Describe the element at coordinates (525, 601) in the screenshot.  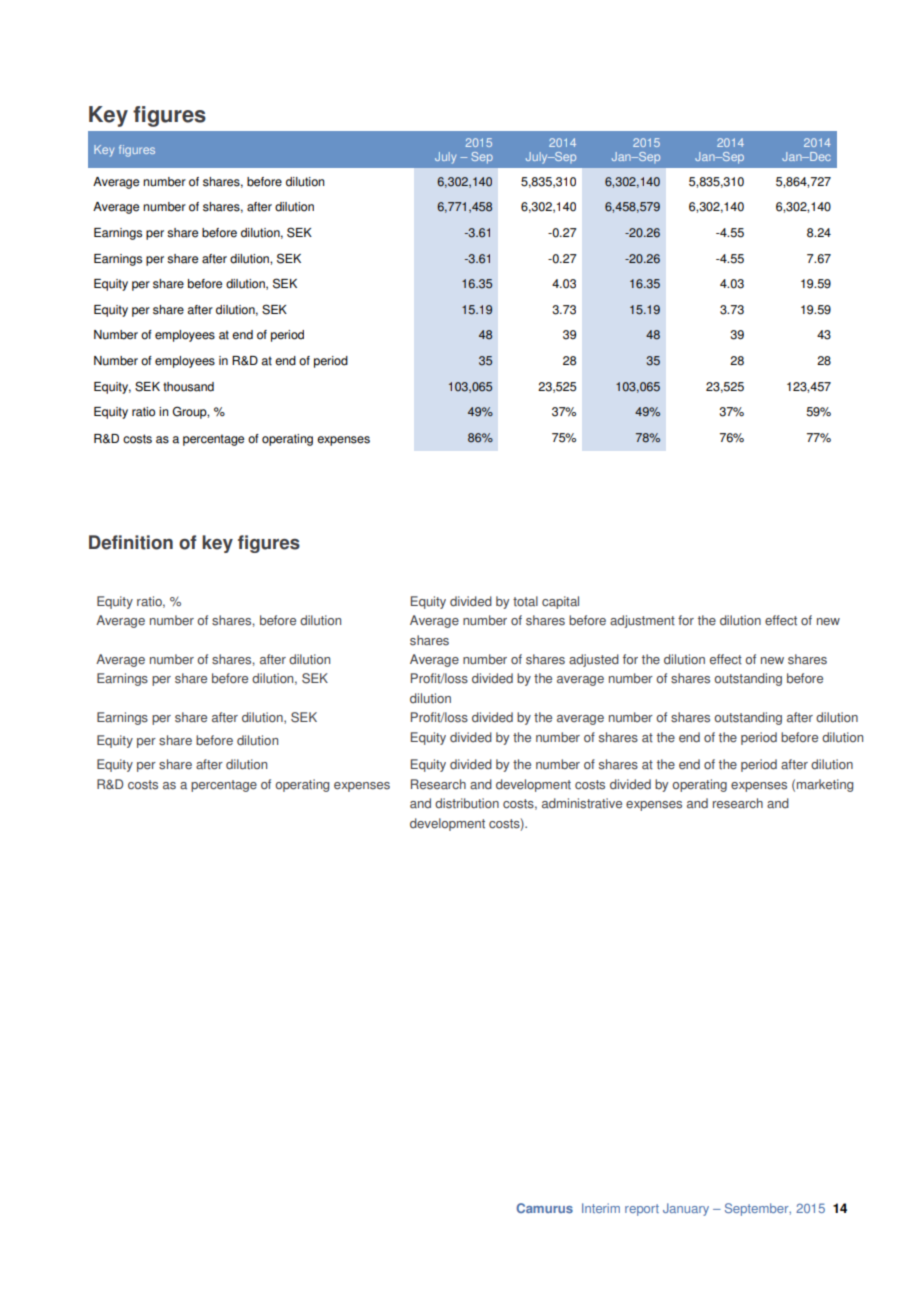
I see `total` at that location.
